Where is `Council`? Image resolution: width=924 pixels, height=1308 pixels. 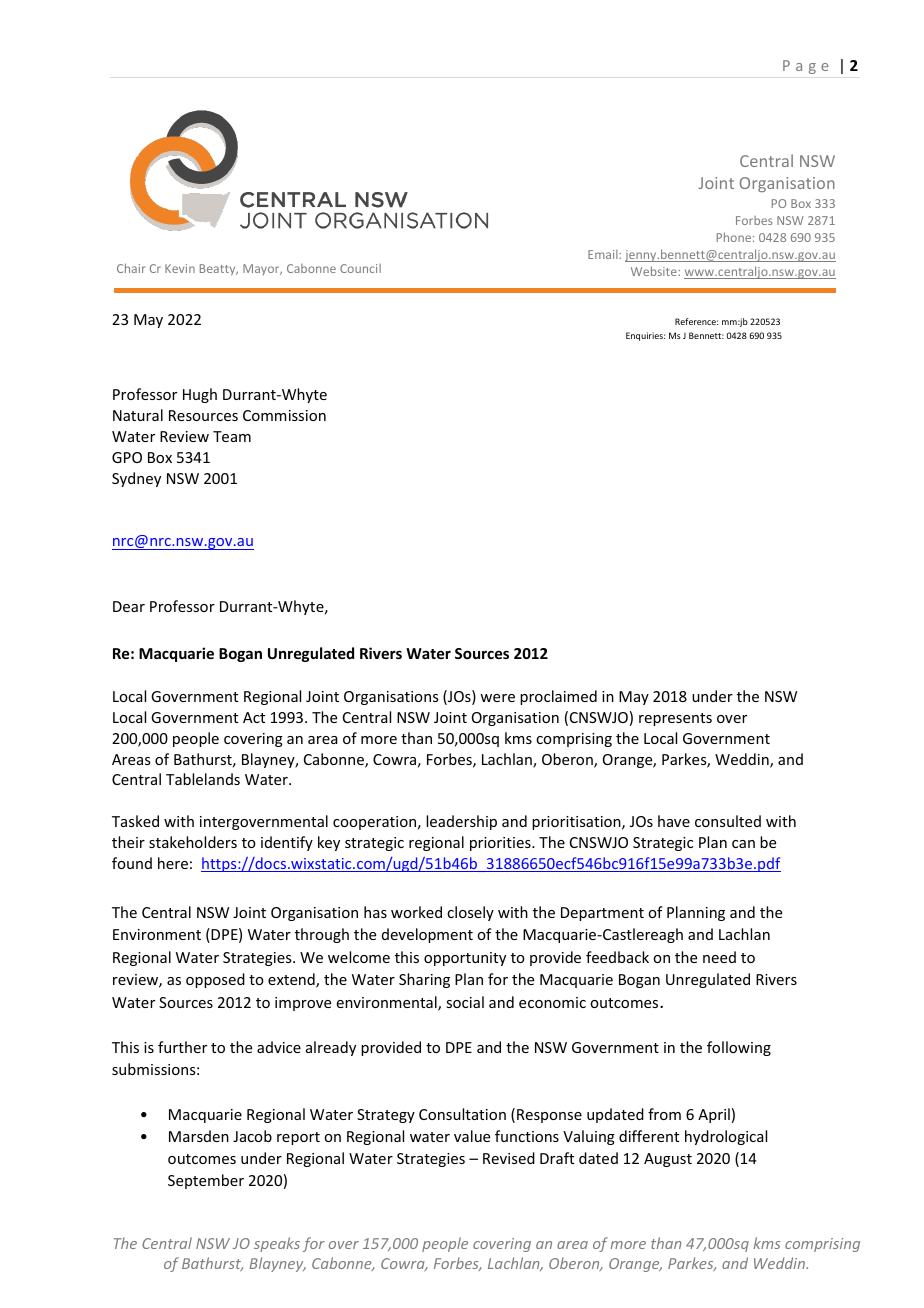 Council is located at coordinates (360, 268).
